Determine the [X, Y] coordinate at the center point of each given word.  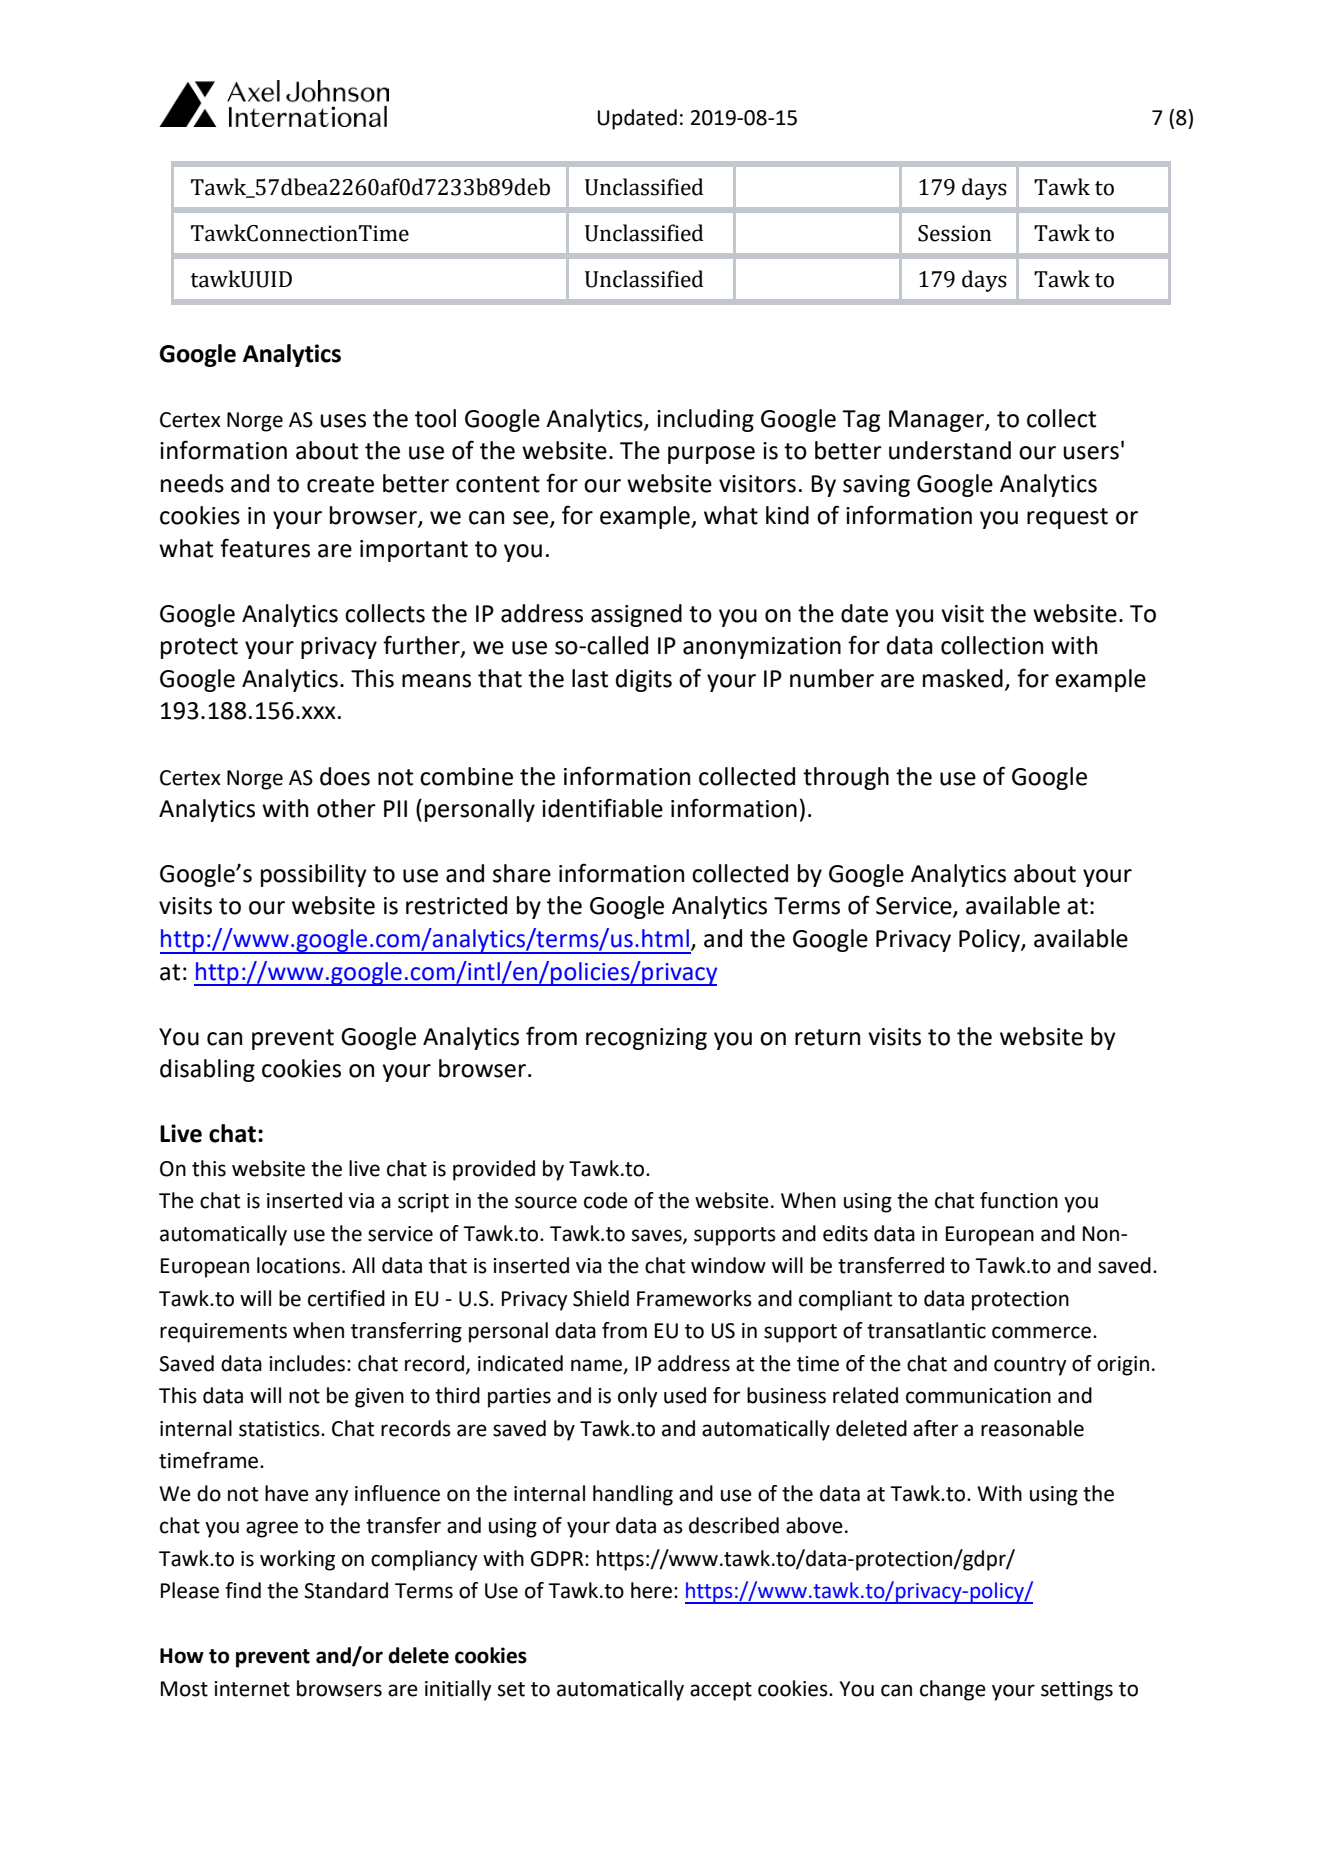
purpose [711, 455]
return [827, 1037]
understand [950, 450]
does [345, 776]
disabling [207, 1070]
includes [308, 1363]
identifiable [602, 808]
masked [963, 678]
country [1030, 1366]
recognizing [646, 1039]
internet [252, 1689]
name [597, 1366]
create [340, 484]
